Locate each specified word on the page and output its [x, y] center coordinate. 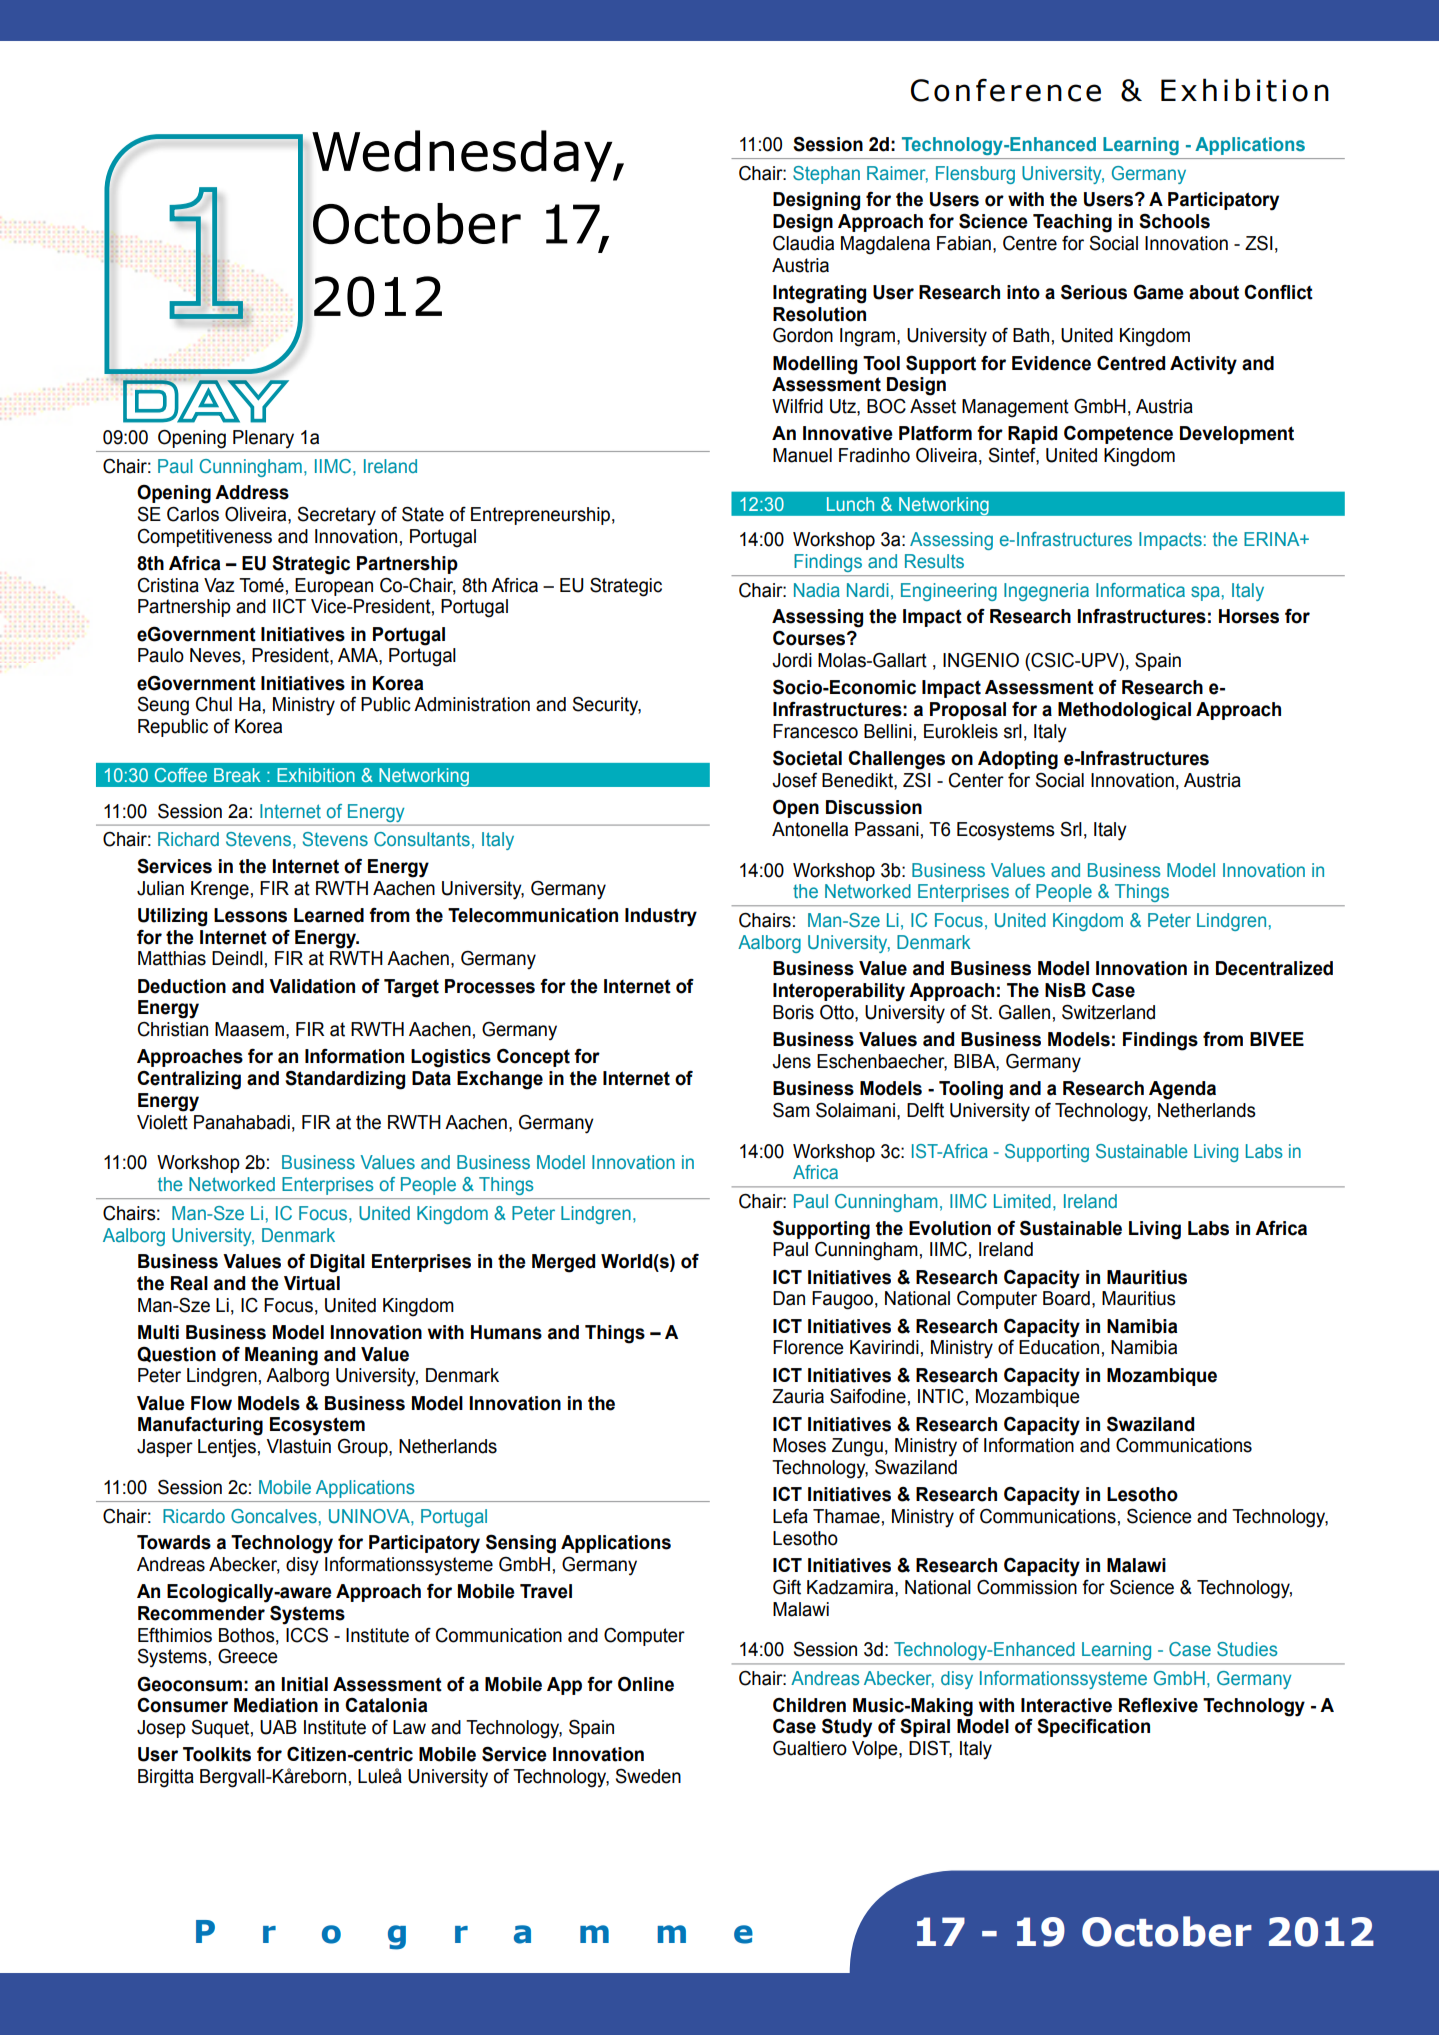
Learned [329, 915]
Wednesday [463, 156]
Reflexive [1158, 1705]
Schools [1174, 221]
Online [646, 1684]
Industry [661, 917]
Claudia [803, 243]
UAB [278, 1727]
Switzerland [1108, 1012]
